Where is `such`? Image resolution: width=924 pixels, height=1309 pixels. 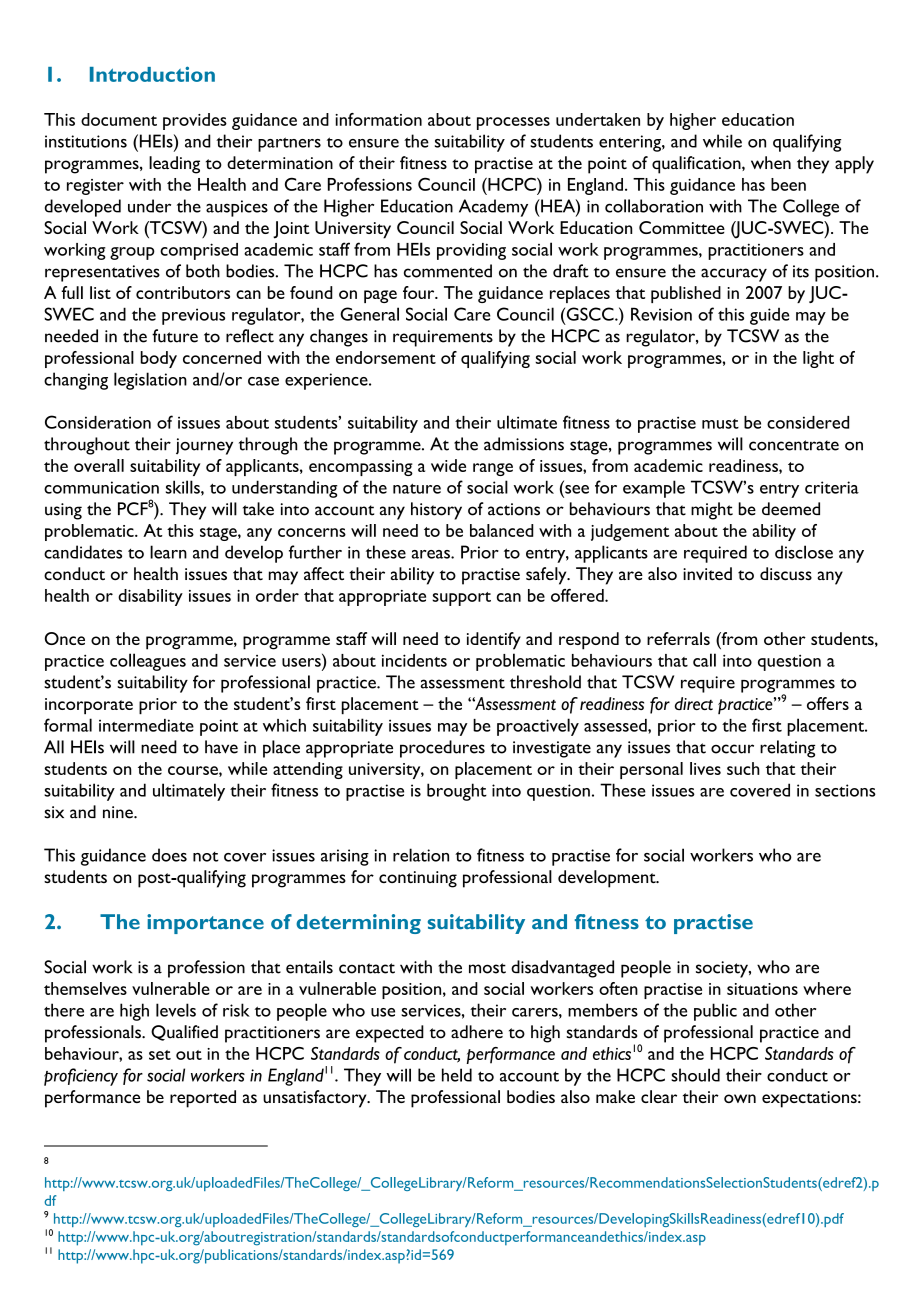 such is located at coordinates (743, 768).
